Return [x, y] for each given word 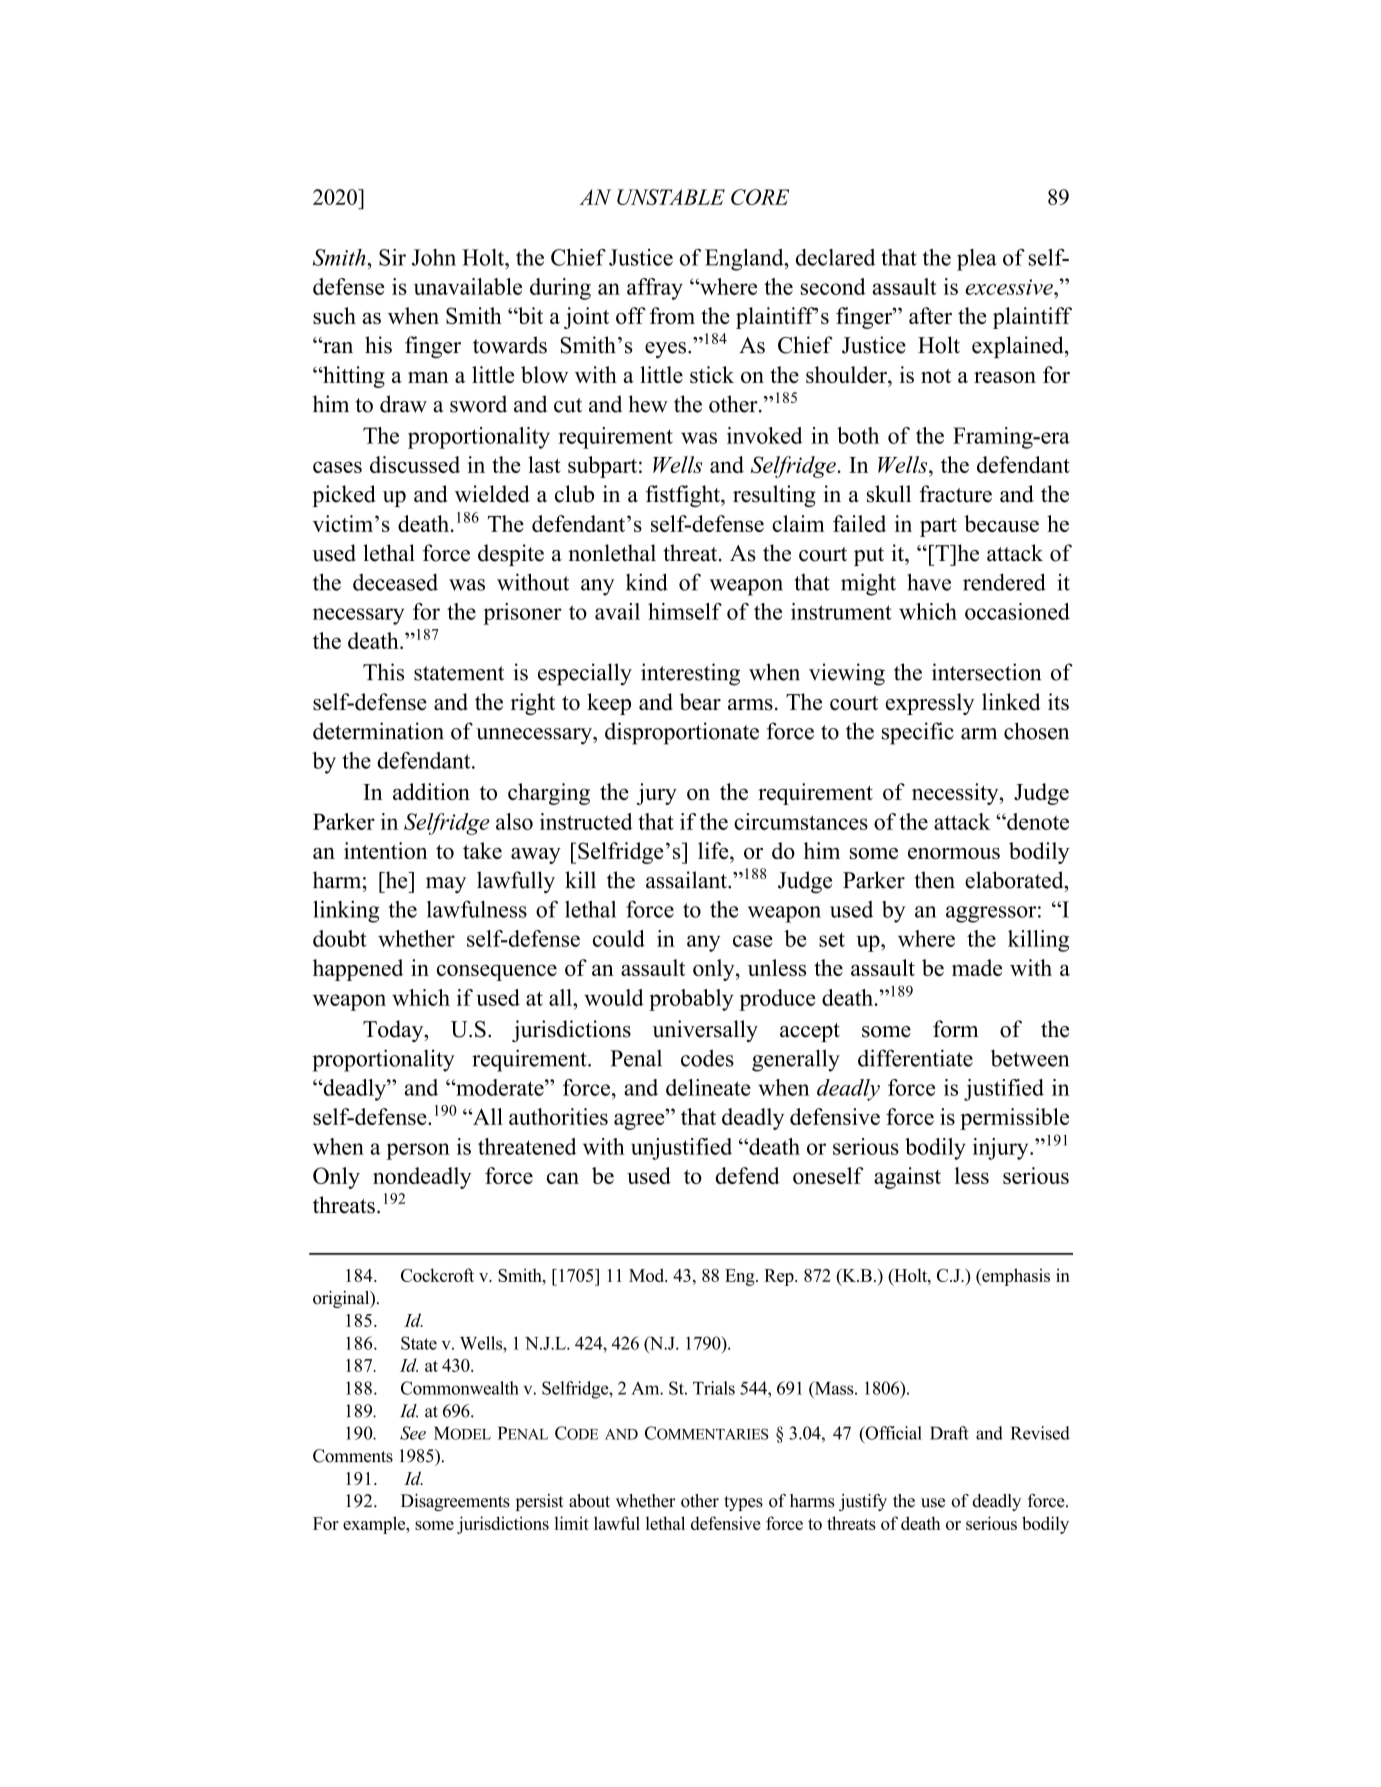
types [743, 1503]
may [446, 885]
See [413, 1433]
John [434, 257]
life [714, 850]
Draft [949, 1433]
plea [977, 260]
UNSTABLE [671, 197]
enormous [954, 853]
